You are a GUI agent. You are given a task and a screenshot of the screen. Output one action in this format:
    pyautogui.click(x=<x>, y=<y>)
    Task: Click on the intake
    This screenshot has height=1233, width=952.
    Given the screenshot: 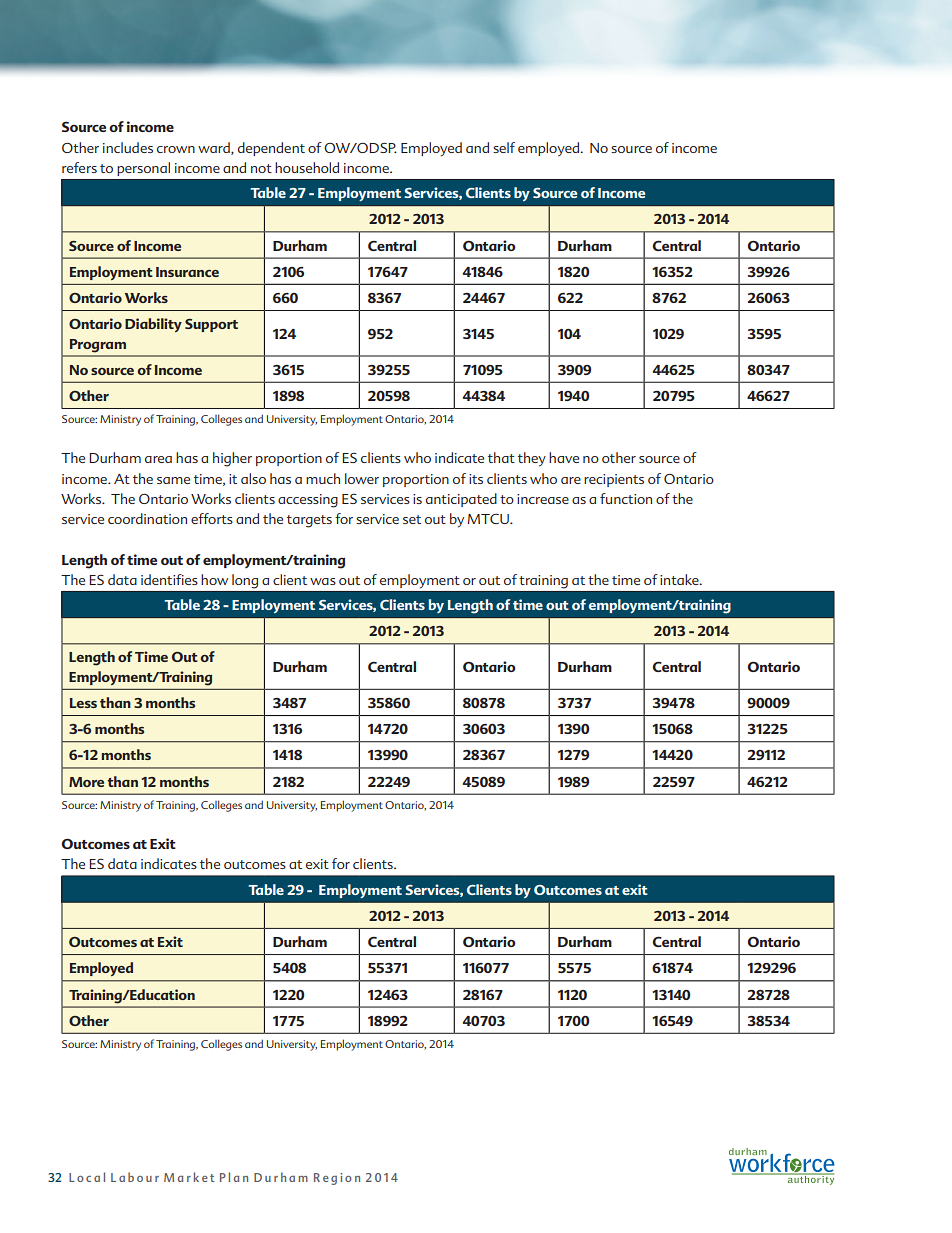 What is the action you would take?
    pyautogui.click(x=680, y=579)
